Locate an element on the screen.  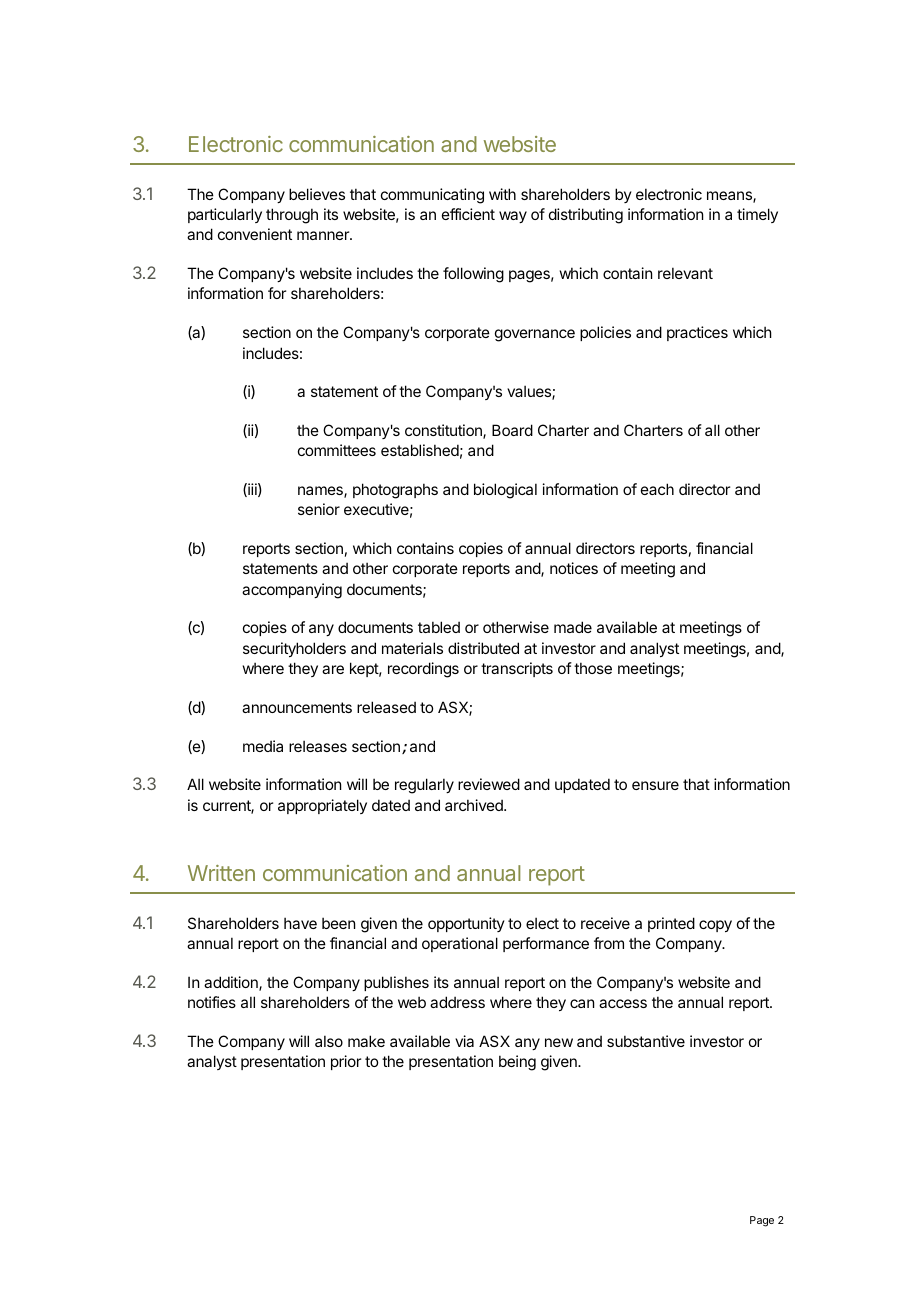
reviewed is located at coordinates (489, 784).
